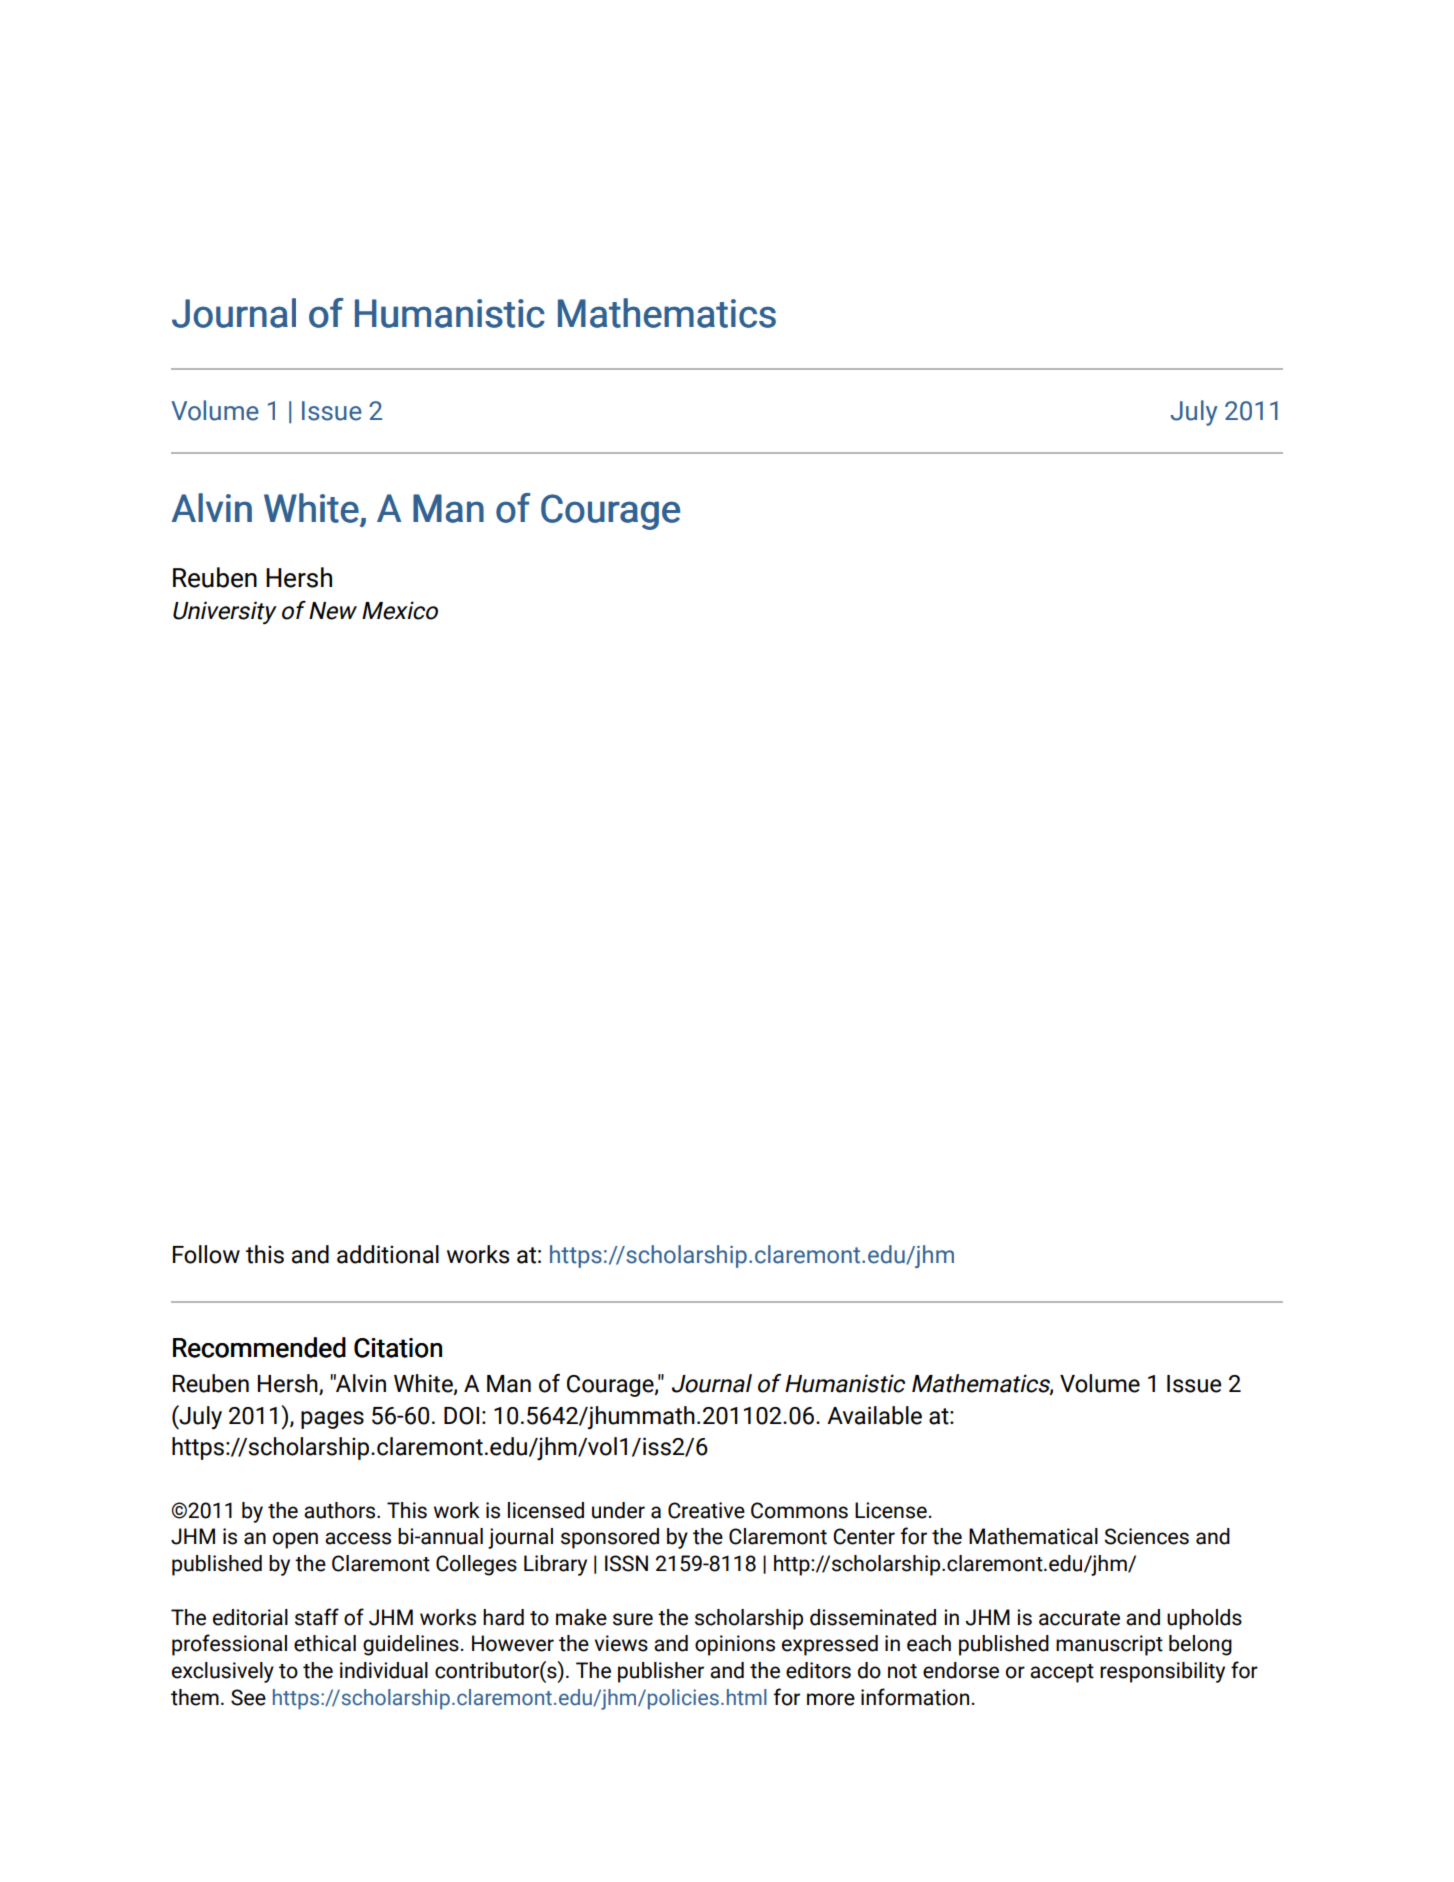 This screenshot has height=1882, width=1454. Describe the element at coordinates (341, 1510) in the screenshot. I see `authors` at that location.
